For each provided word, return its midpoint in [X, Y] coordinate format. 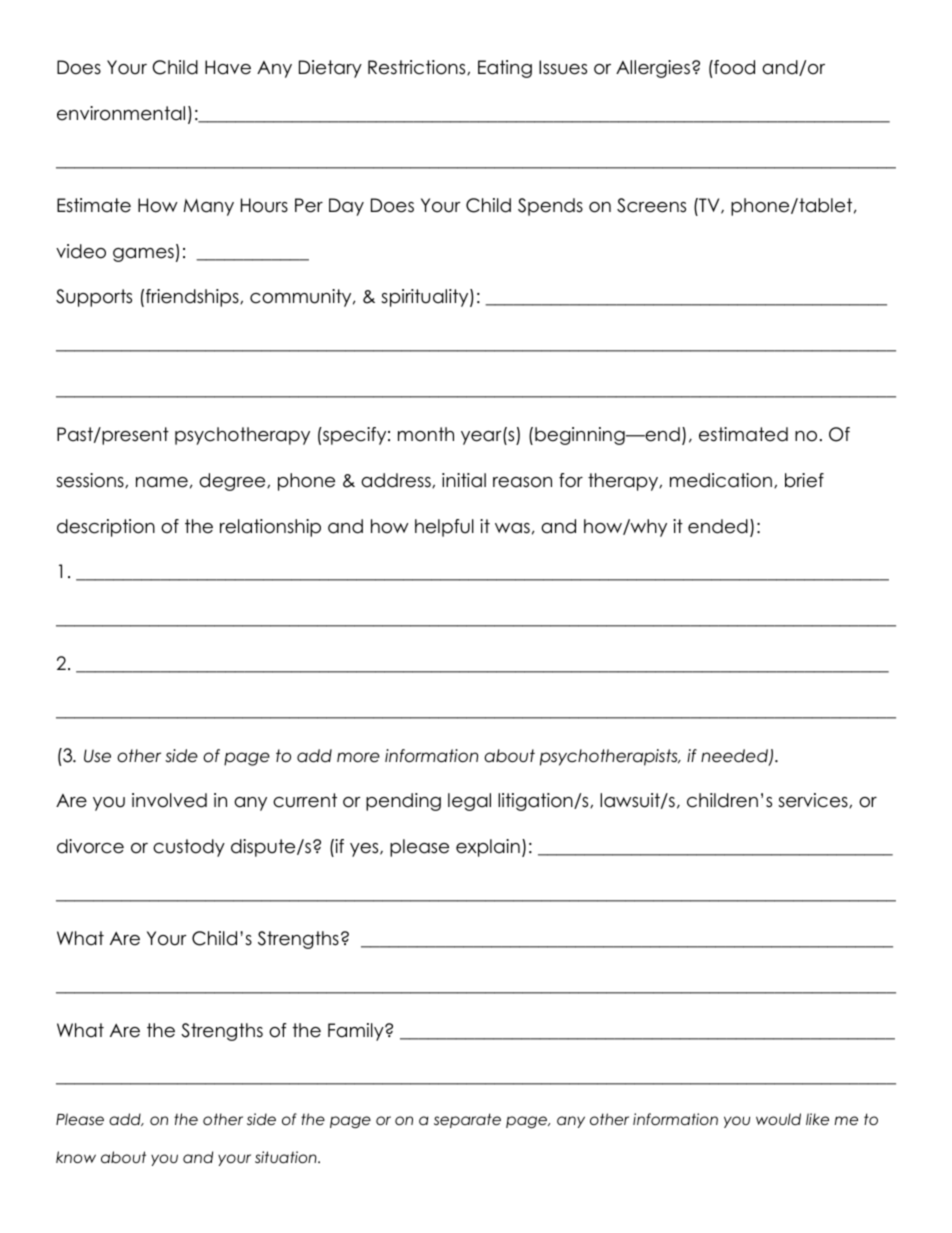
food [733, 67]
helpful [444, 528]
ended [718, 526]
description [106, 528]
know [76, 1157]
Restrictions [418, 67]
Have [228, 67]
